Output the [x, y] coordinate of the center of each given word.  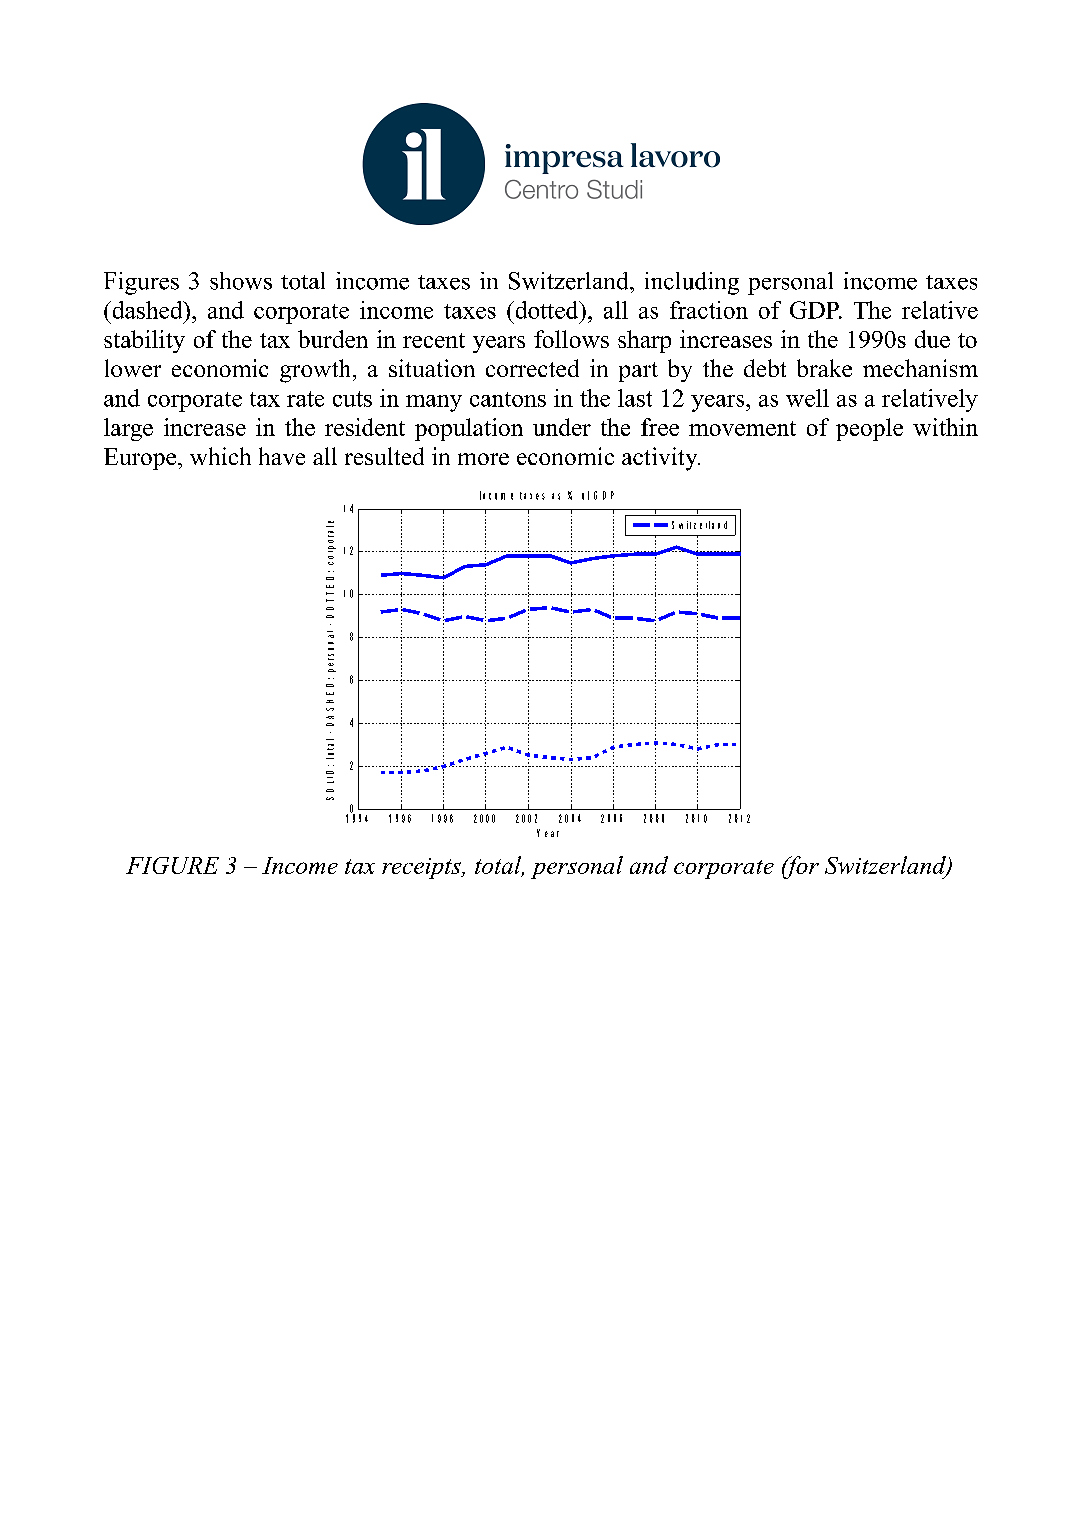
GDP [815, 310]
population [469, 429]
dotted [547, 310]
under [562, 427]
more [483, 459]
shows [241, 281]
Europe [140, 459]
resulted [384, 456]
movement [742, 428]
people [869, 429]
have [282, 456]
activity [661, 459]
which [220, 456]
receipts [422, 868]
